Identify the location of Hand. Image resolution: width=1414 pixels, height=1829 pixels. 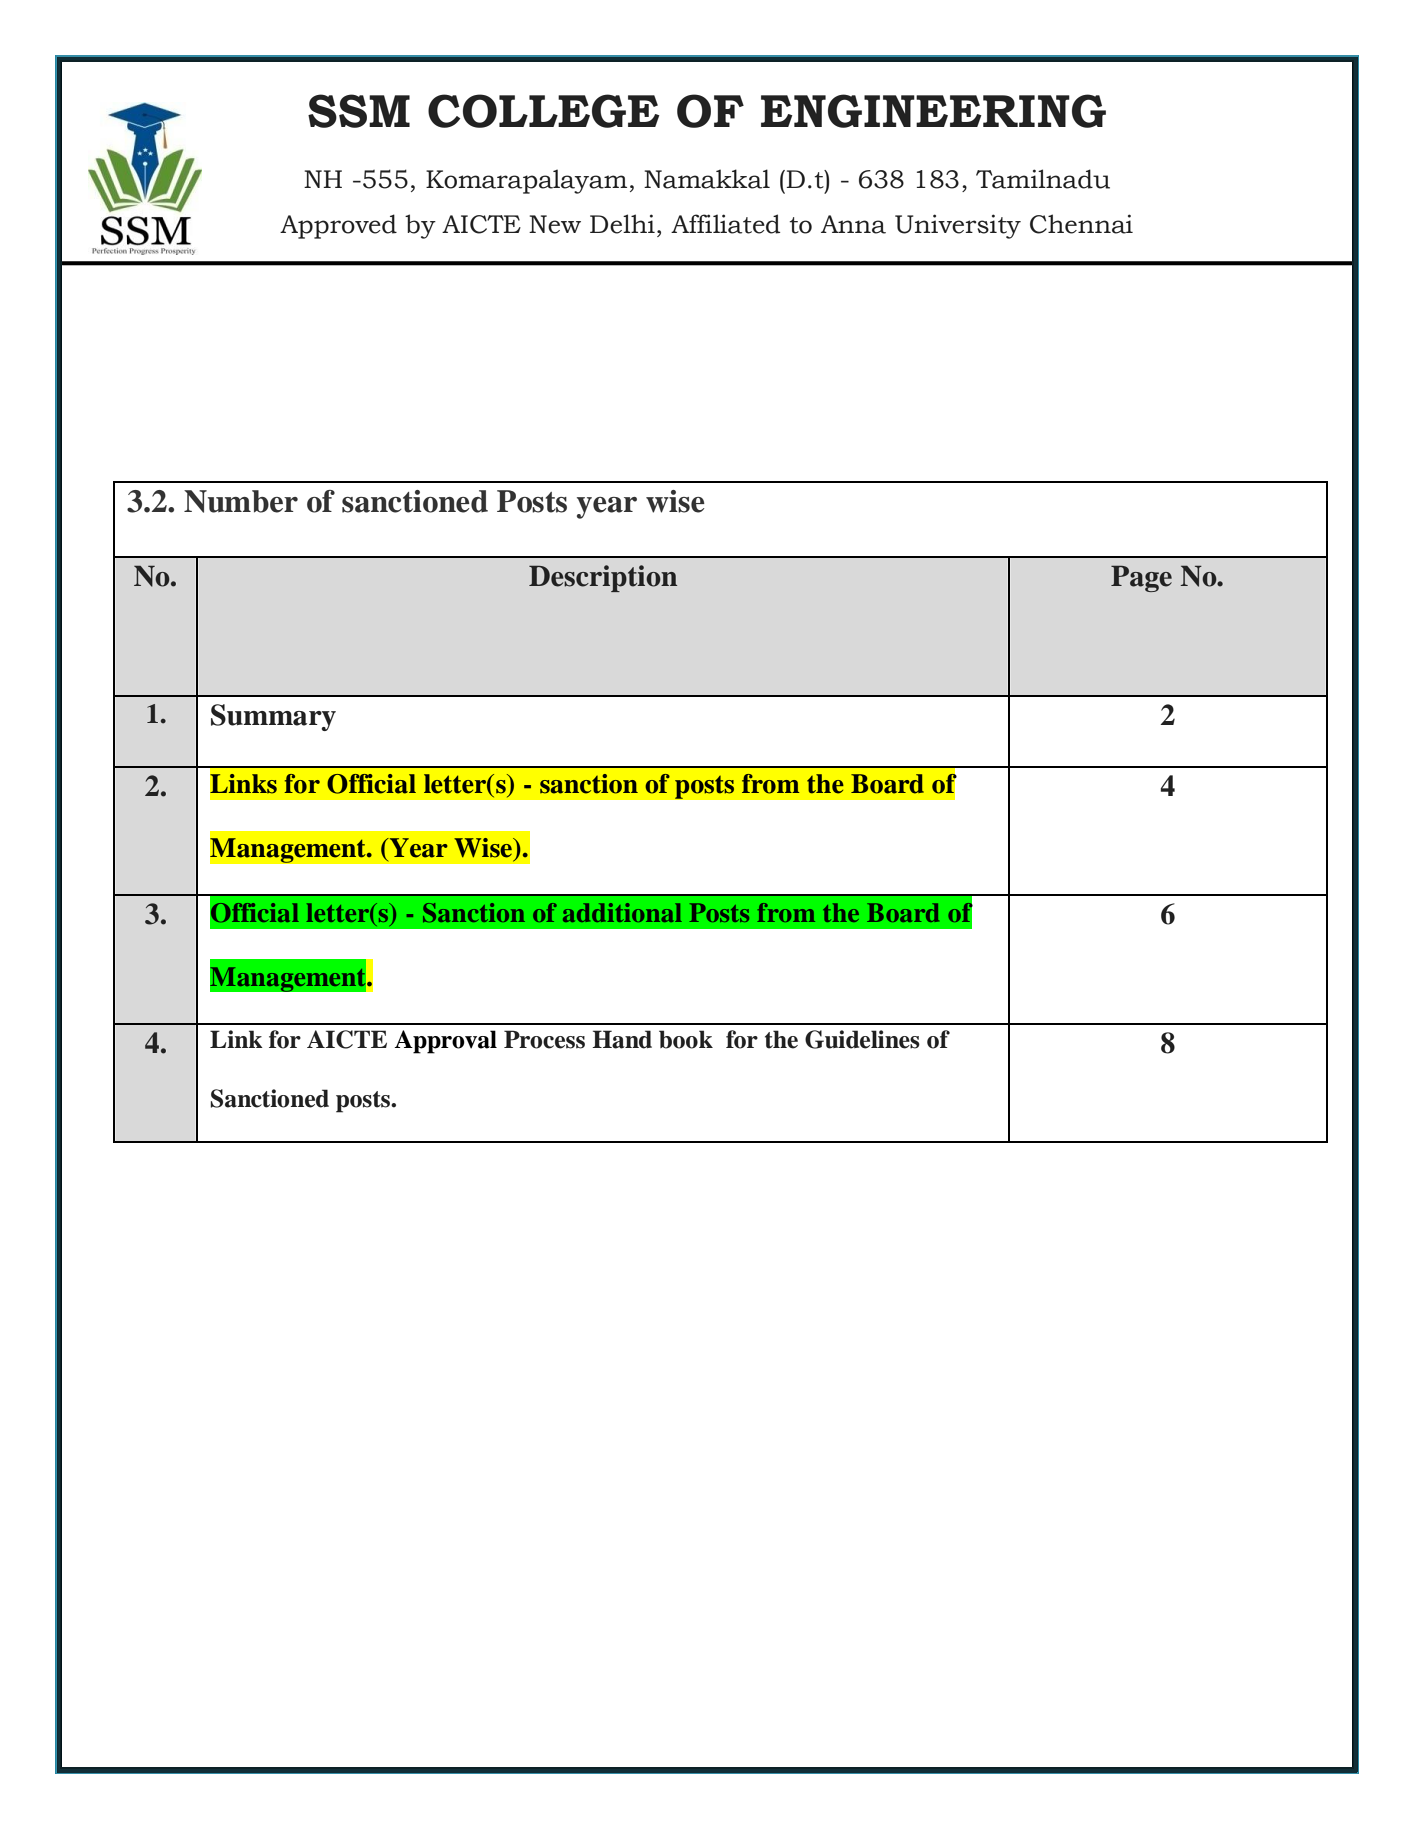
(622, 1039).
